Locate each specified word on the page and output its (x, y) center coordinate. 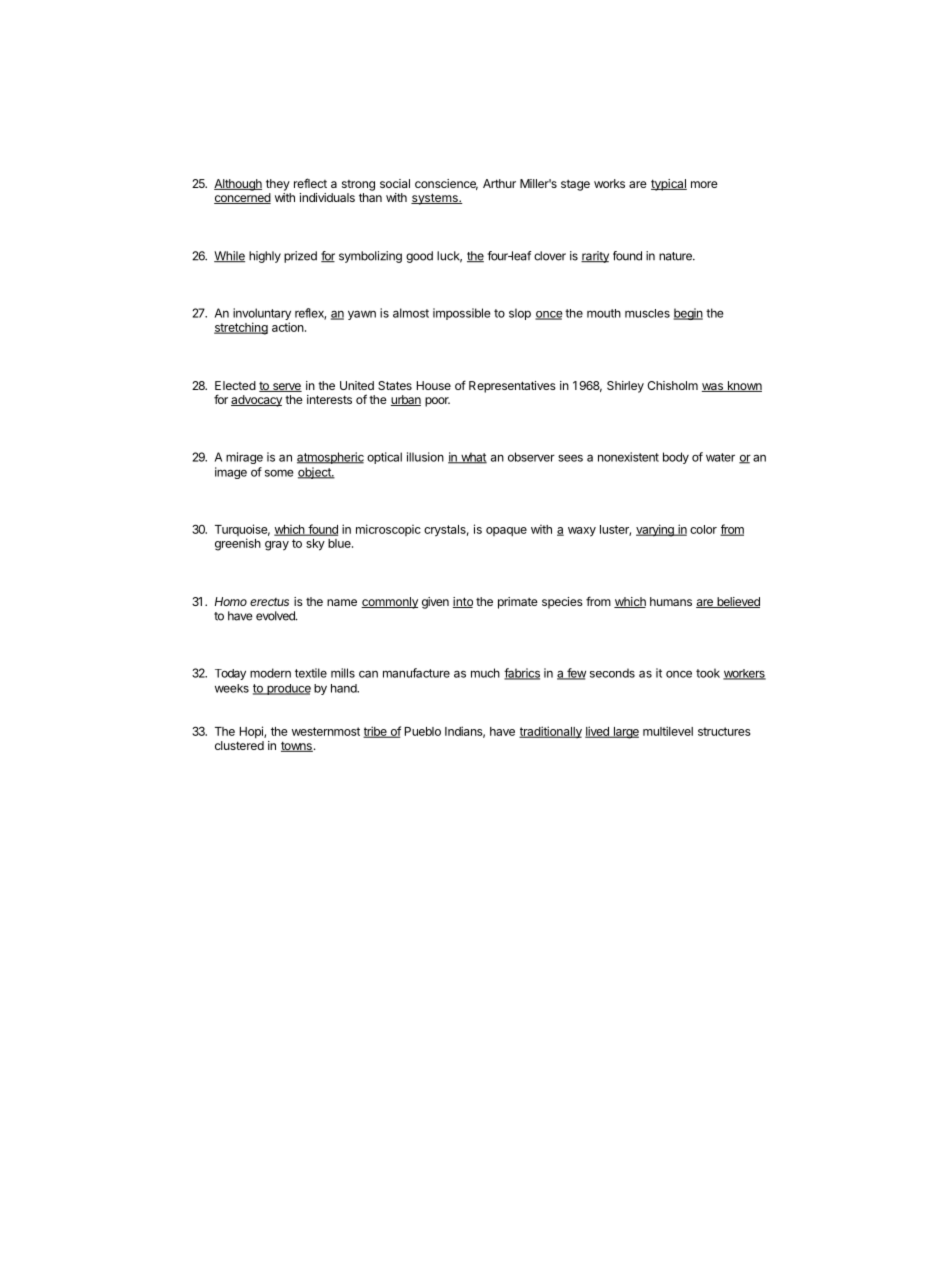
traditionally (550, 732)
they (278, 185)
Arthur (499, 183)
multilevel (668, 731)
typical (669, 185)
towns (297, 746)
